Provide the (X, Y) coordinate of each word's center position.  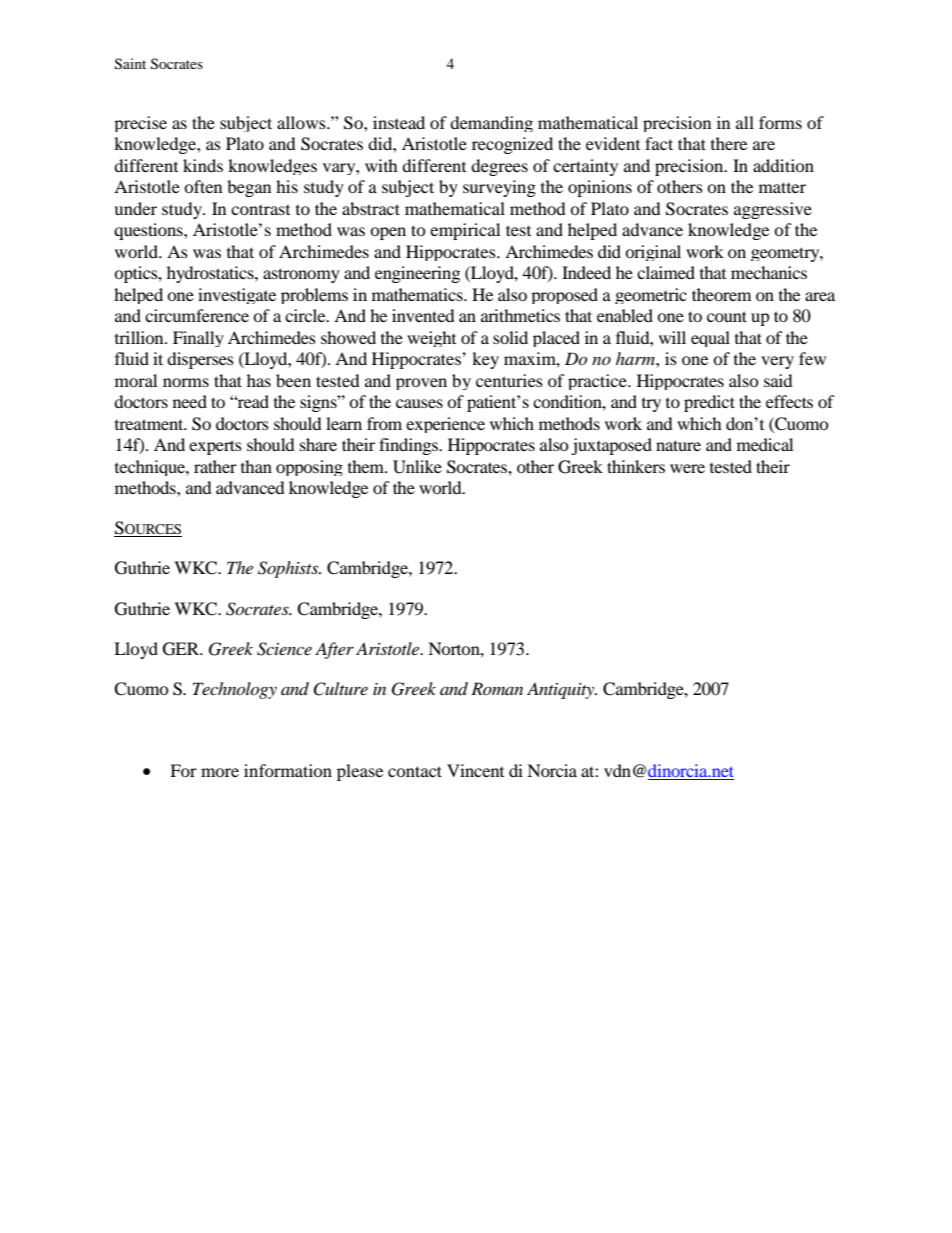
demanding (491, 124)
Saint (130, 64)
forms (780, 122)
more (220, 772)
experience (445, 425)
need (190, 401)
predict (709, 403)
